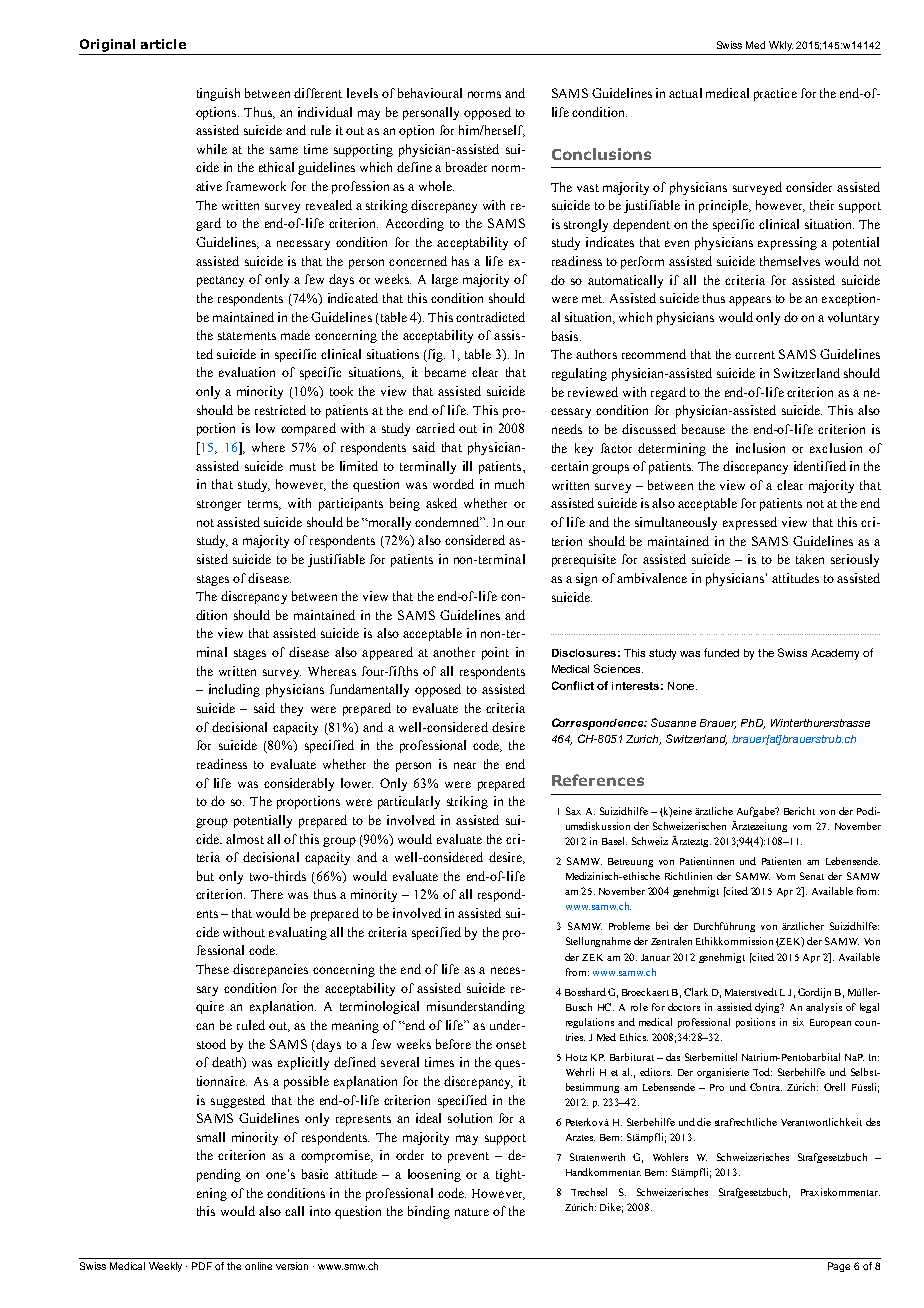 Image resolution: width=924 pixels, height=1308 pixels. I want to click on PDF, so click(202, 1266).
